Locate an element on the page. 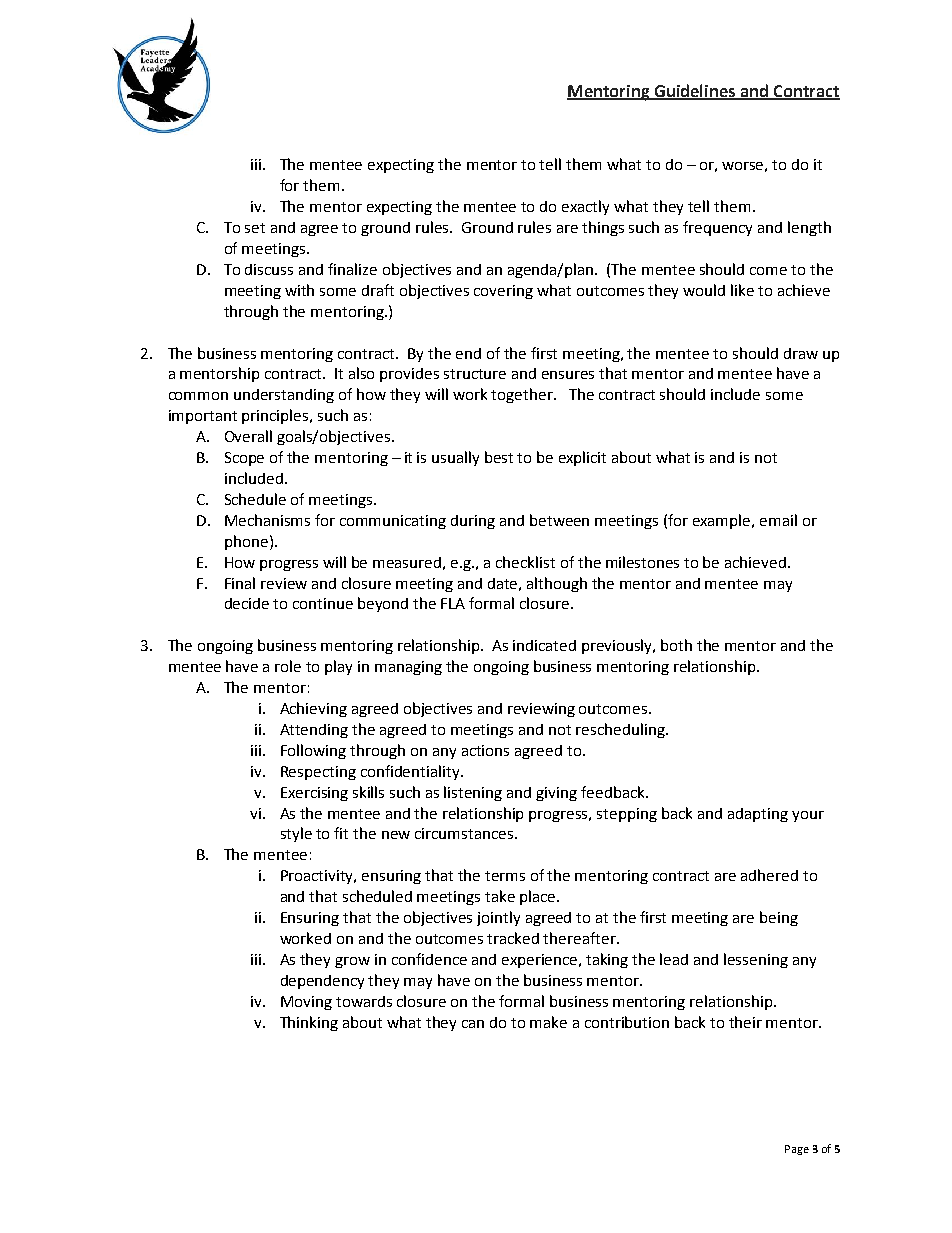  Page is located at coordinates (797, 1150).
